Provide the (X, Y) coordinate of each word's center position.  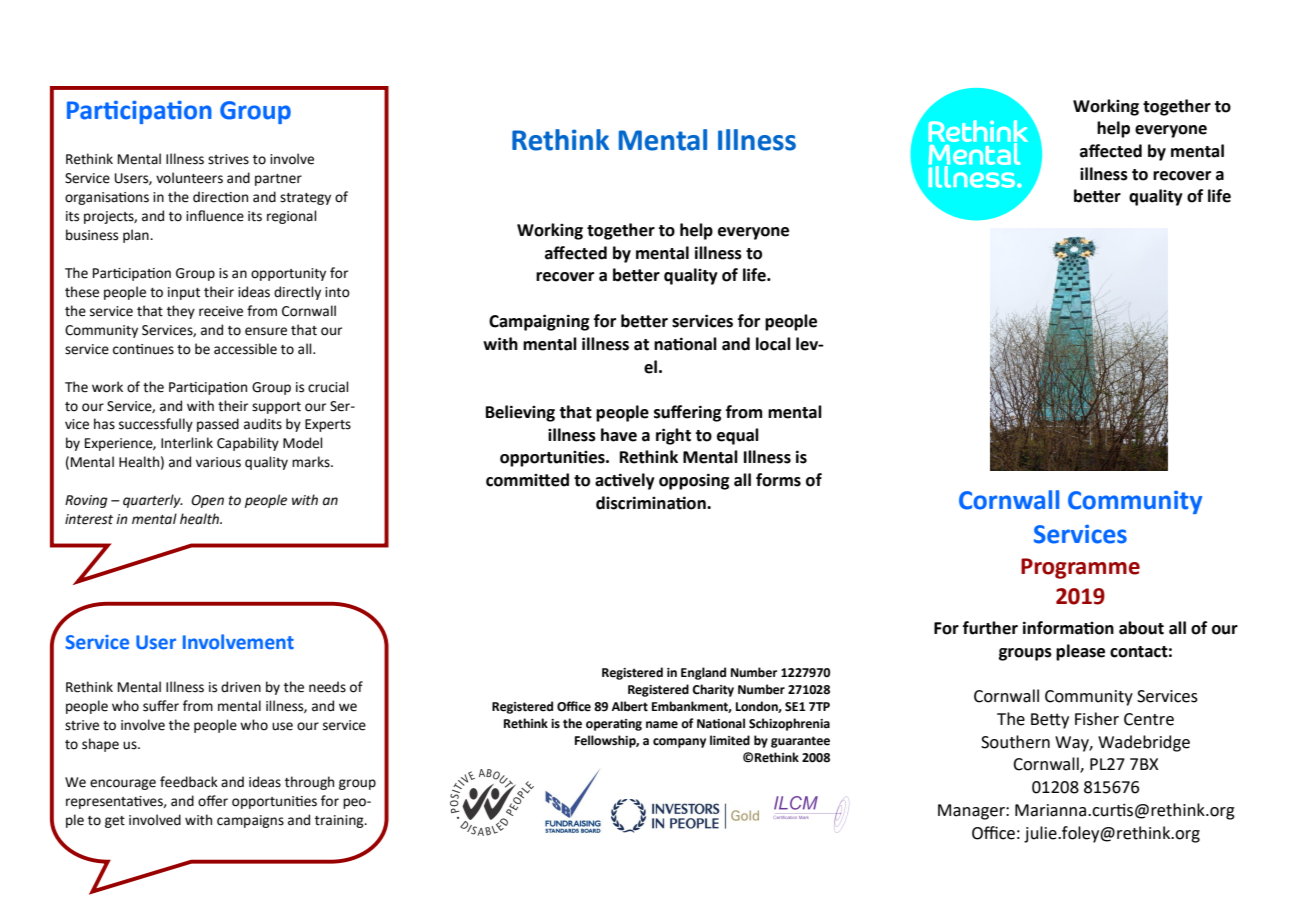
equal (738, 436)
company (679, 743)
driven (241, 687)
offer (213, 801)
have (619, 435)
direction (220, 197)
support (276, 408)
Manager (972, 812)
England (703, 673)
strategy (305, 199)
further (990, 628)
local (773, 344)
